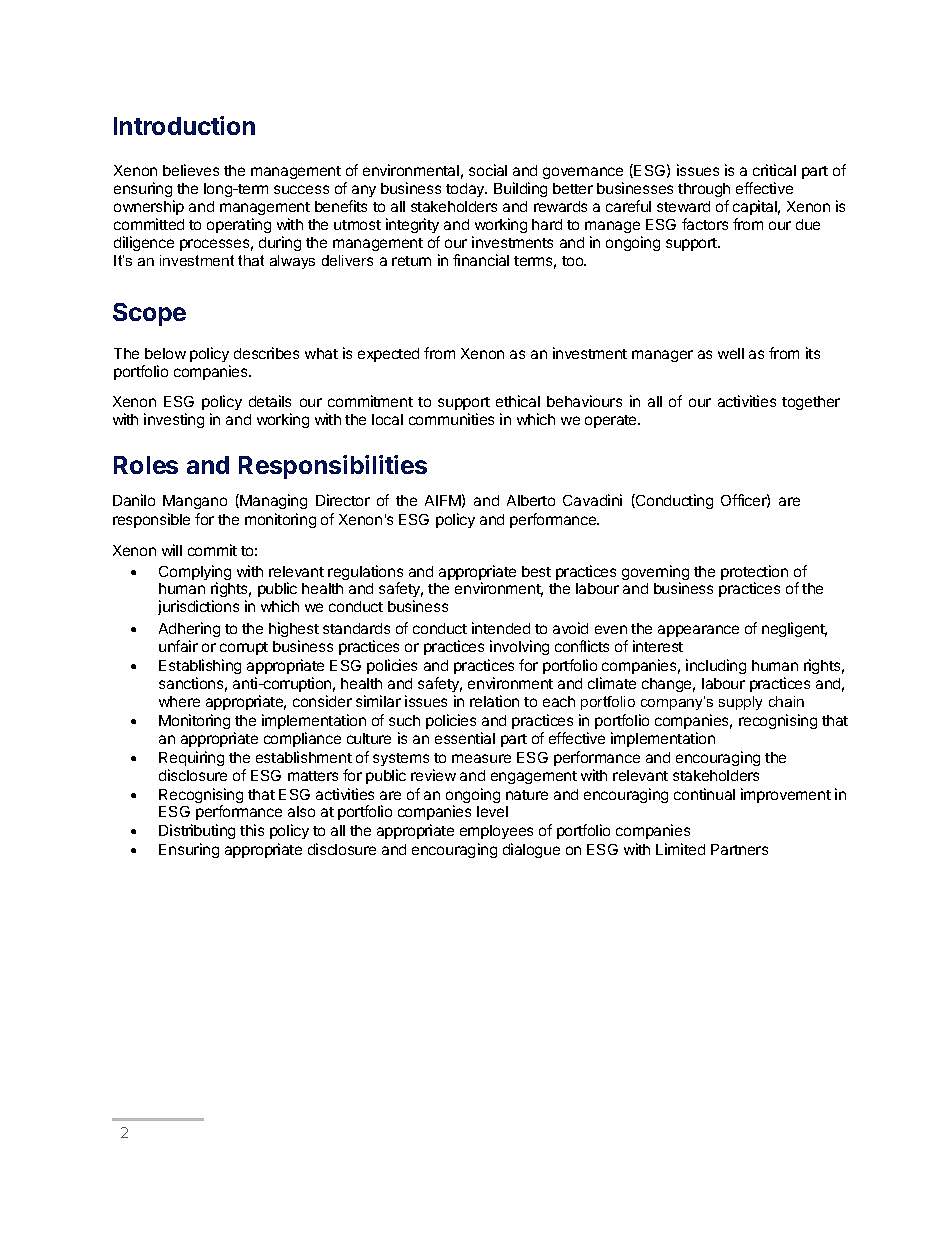 The image size is (952, 1233). Describe the element at coordinates (496, 832) in the screenshot. I see `employees` at that location.
